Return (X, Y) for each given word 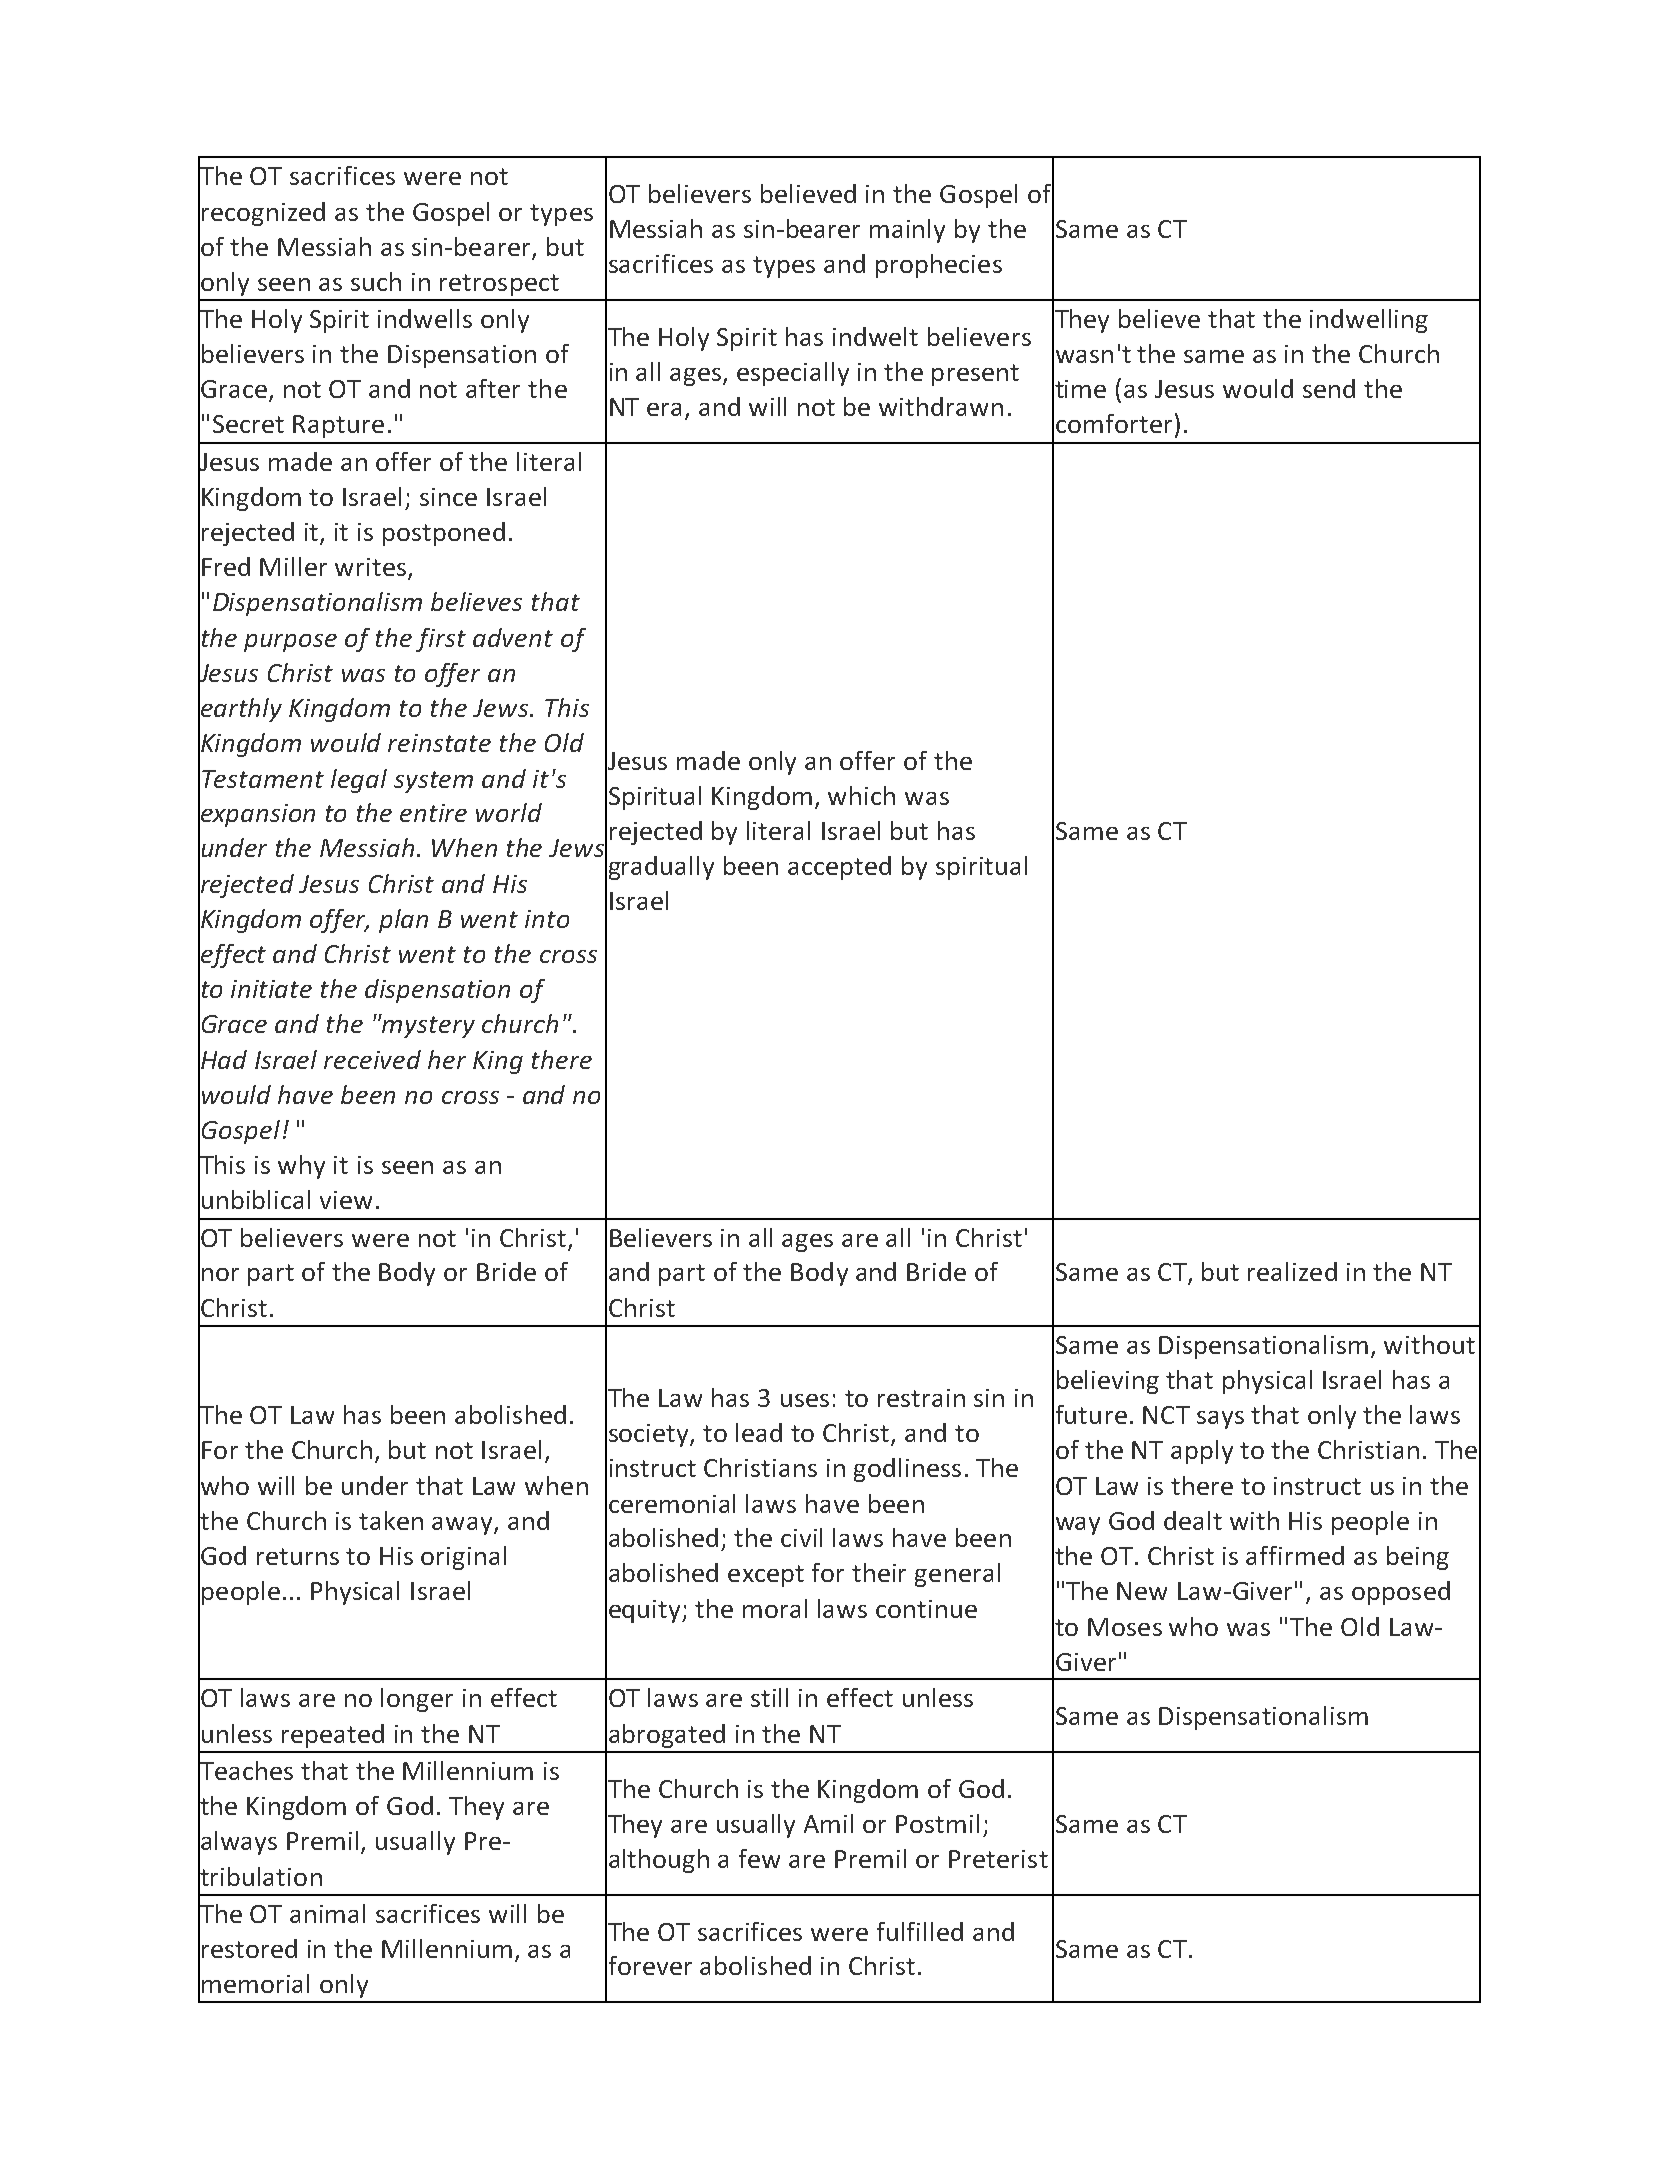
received (372, 1059)
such (376, 281)
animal (327, 1913)
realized (1292, 1271)
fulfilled (920, 1931)
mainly (907, 231)
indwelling (1369, 321)
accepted (839, 868)
